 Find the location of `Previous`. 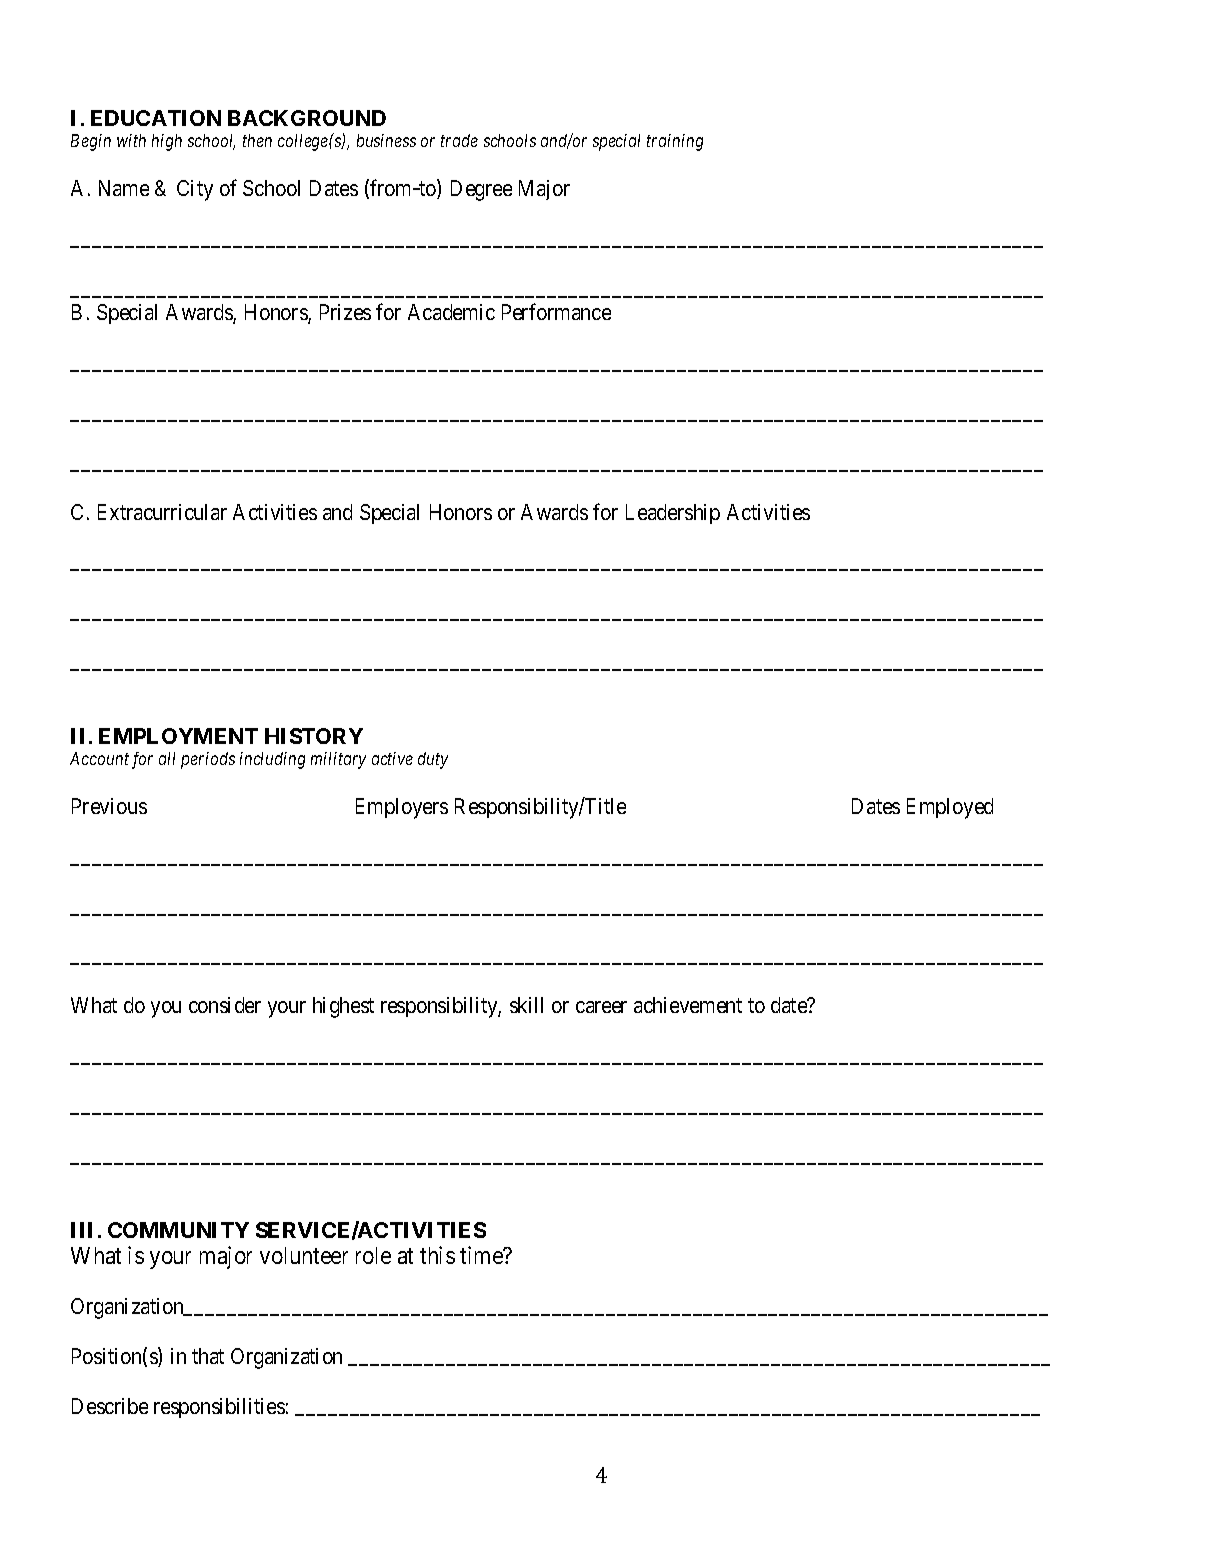

Previous is located at coordinates (109, 806).
